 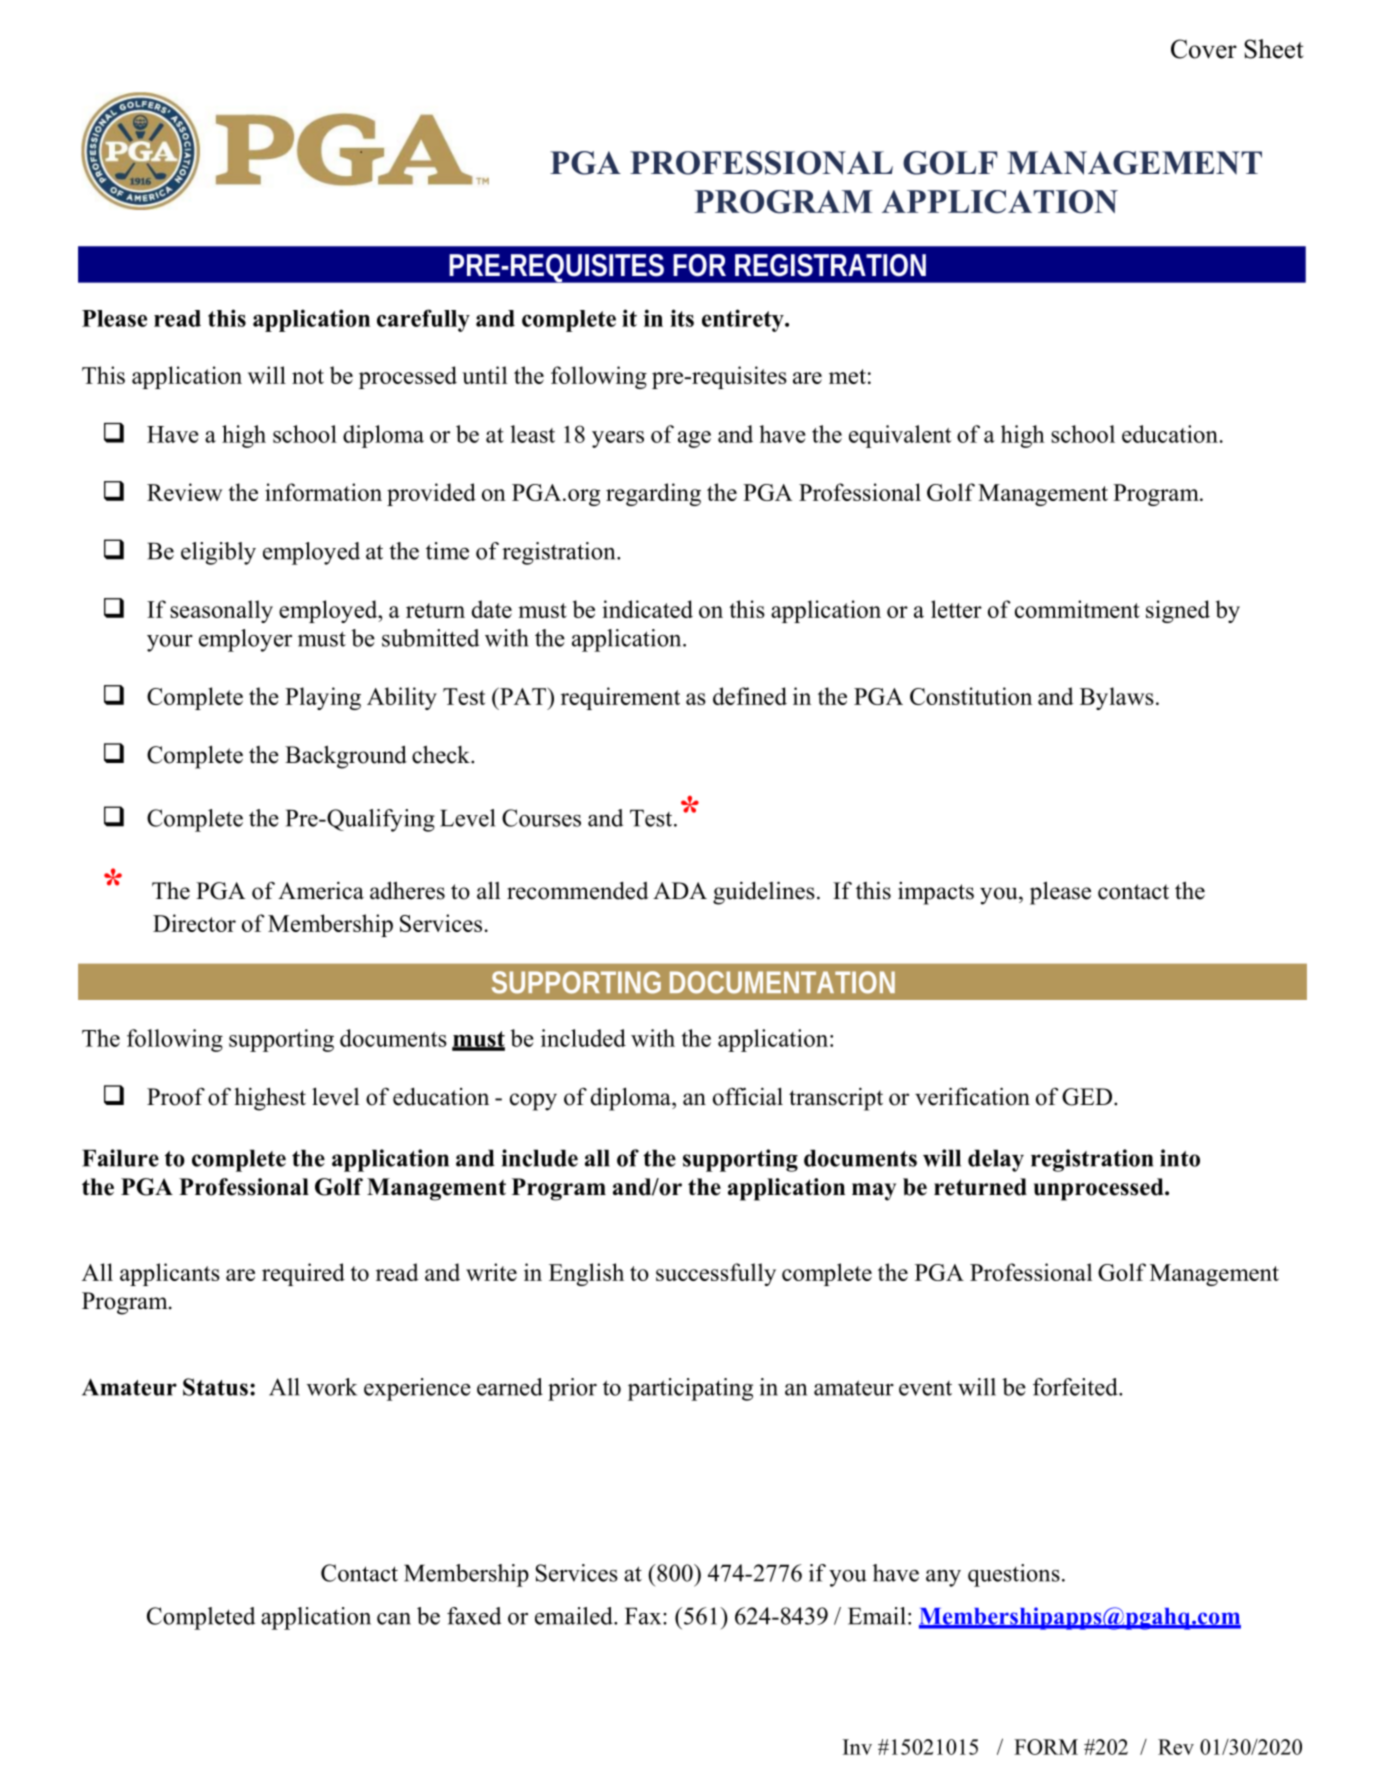 What do you see at coordinates (857, 1747) in the screenshot?
I see `Inv` at bounding box center [857, 1747].
